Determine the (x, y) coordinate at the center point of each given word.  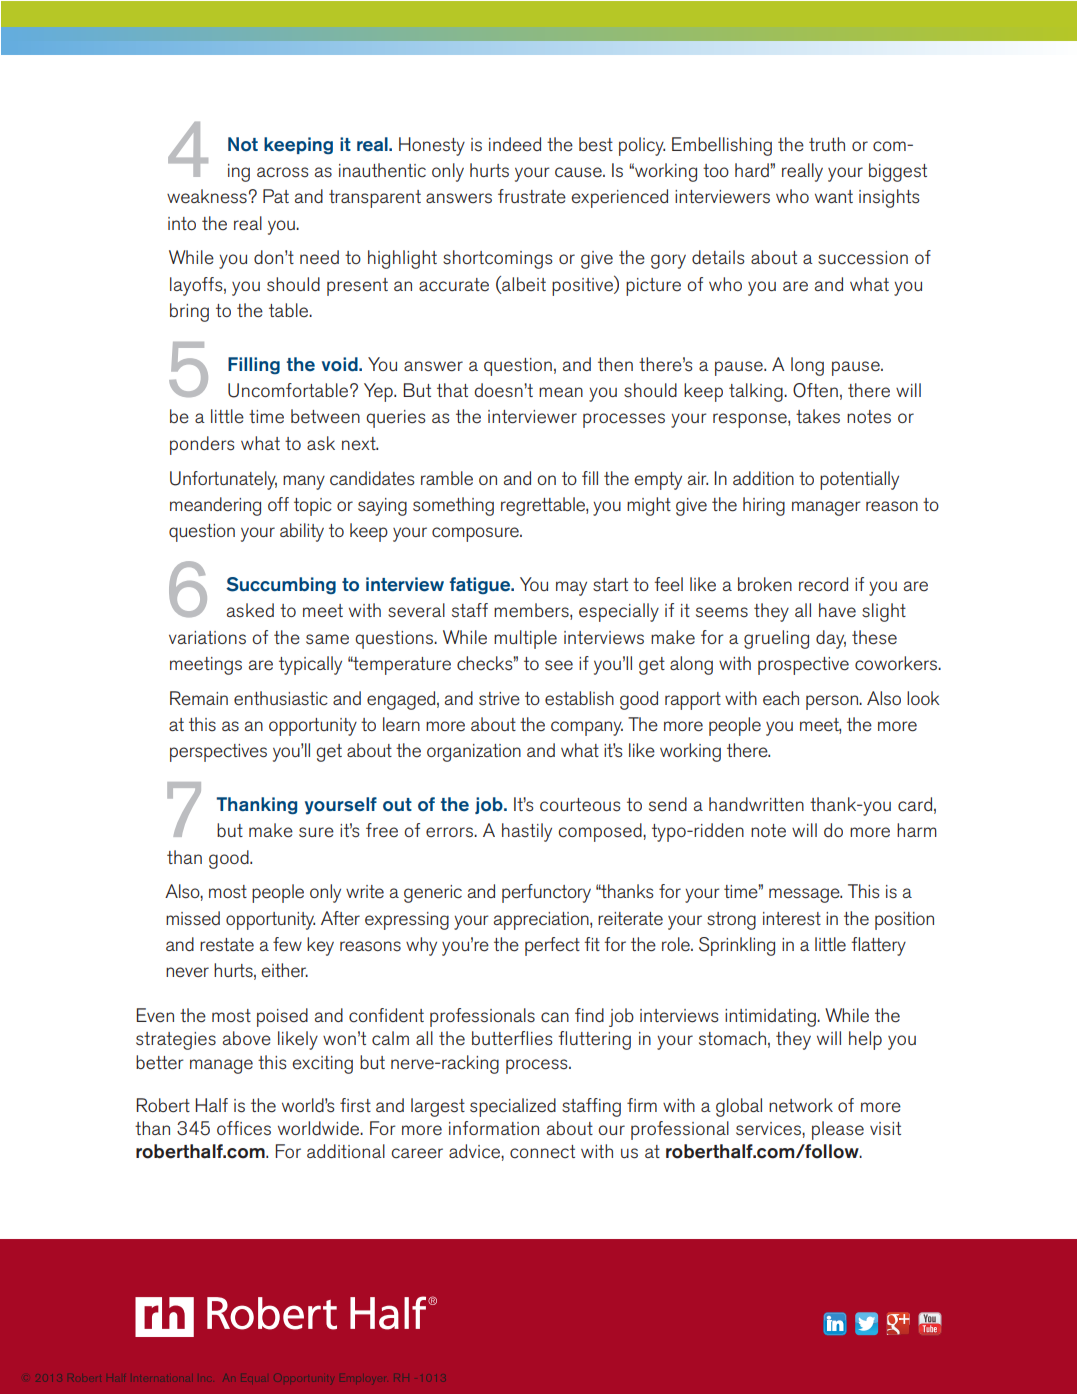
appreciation (542, 921)
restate (227, 945)
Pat (276, 196)
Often (815, 390)
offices (244, 1128)
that (452, 390)
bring (189, 312)
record (823, 584)
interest (792, 919)
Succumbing (281, 585)
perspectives (218, 753)
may (571, 588)
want (834, 196)
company (587, 728)
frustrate (532, 196)
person (833, 702)
